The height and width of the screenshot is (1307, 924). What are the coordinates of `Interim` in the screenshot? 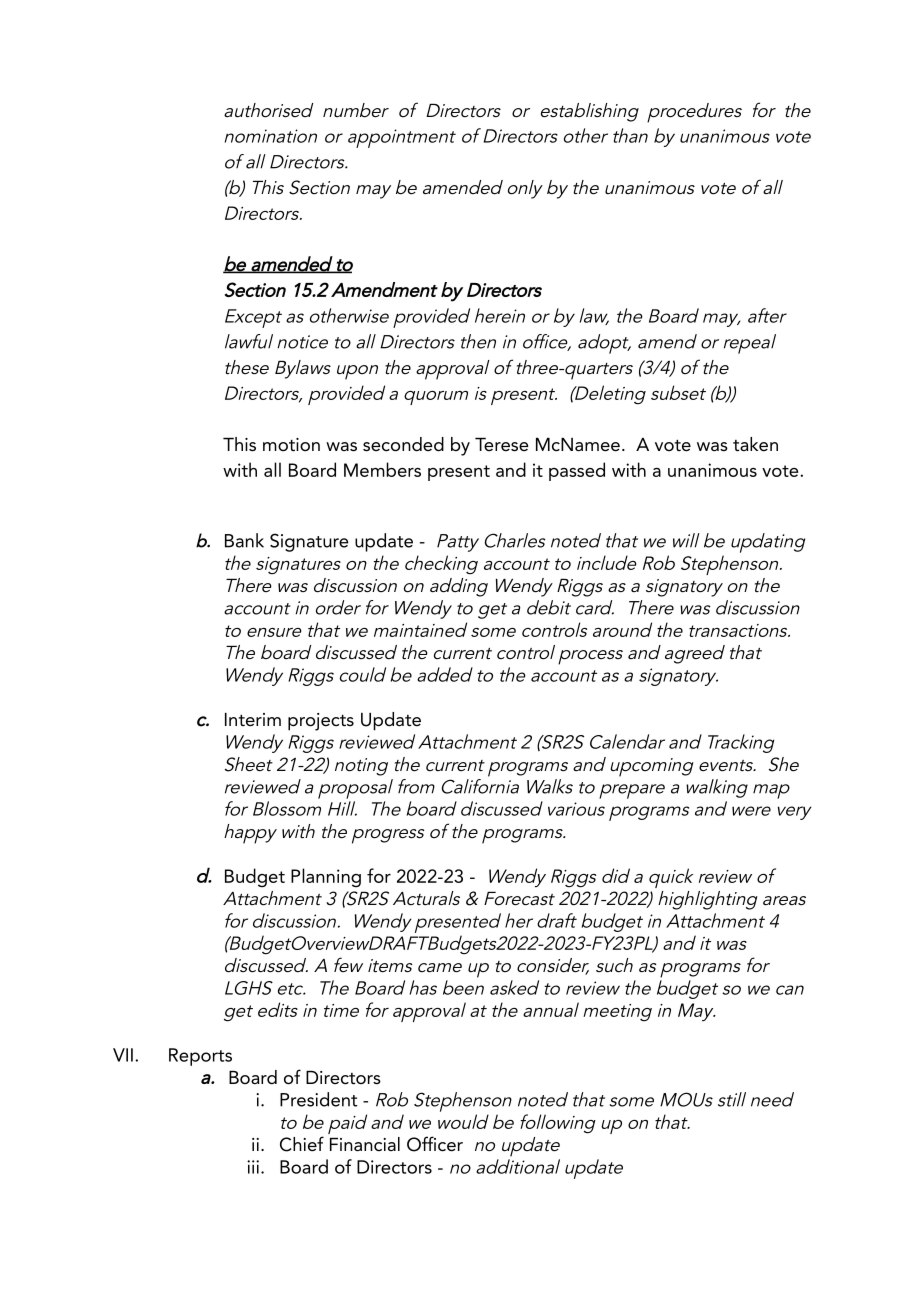 It's located at (253, 720).
